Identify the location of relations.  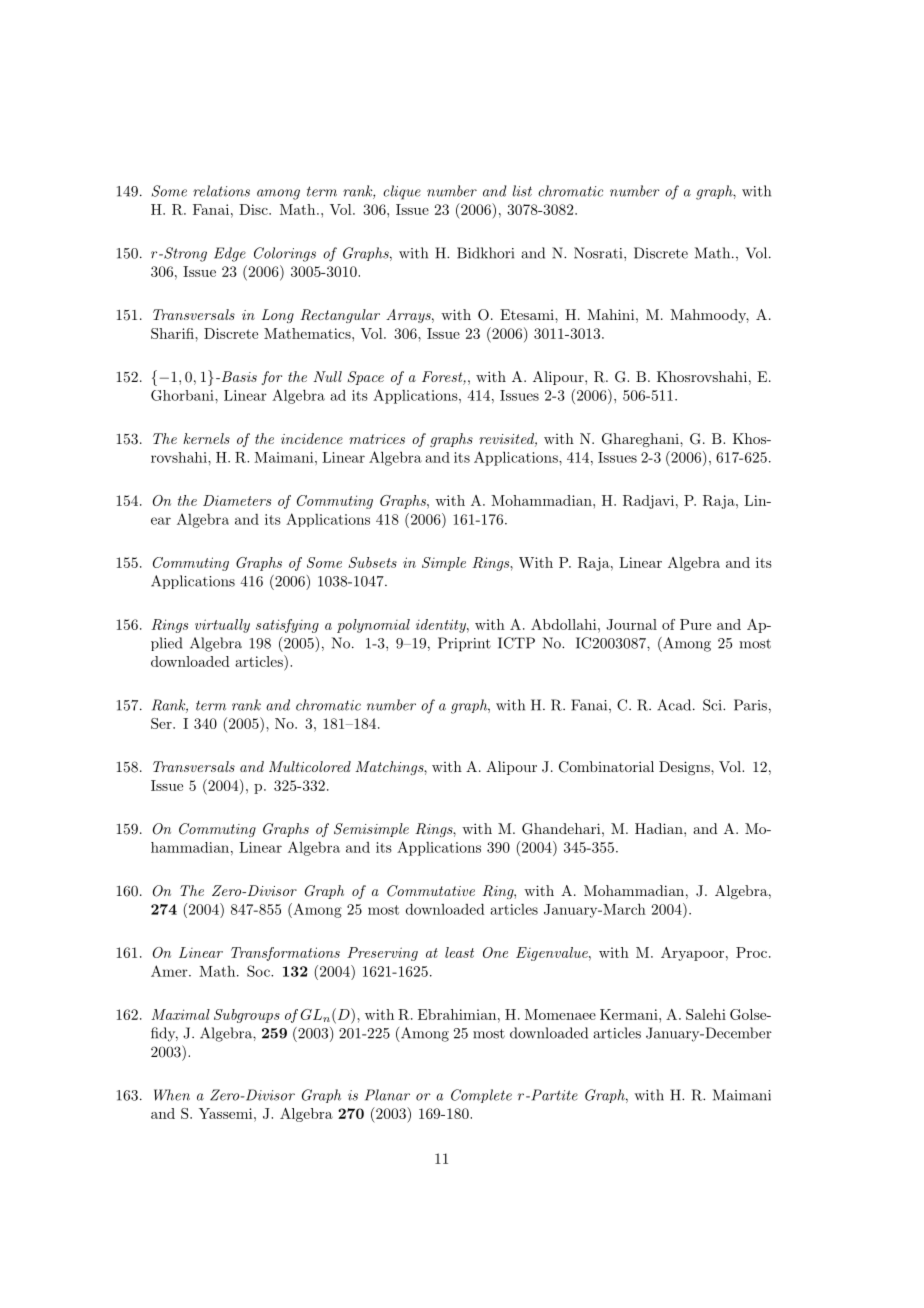
(221, 191).
